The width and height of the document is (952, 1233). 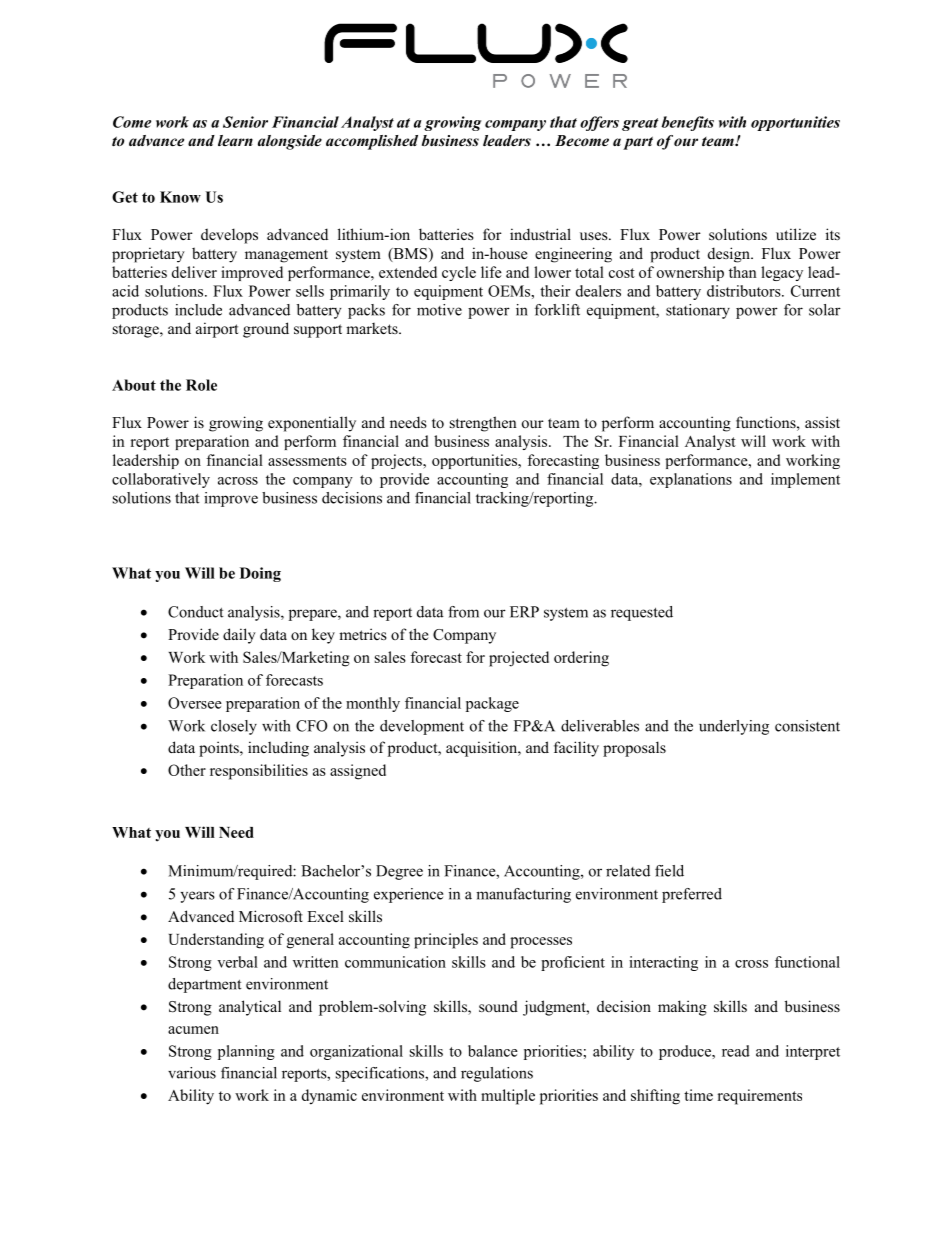 I want to click on Conduct, so click(x=196, y=612).
